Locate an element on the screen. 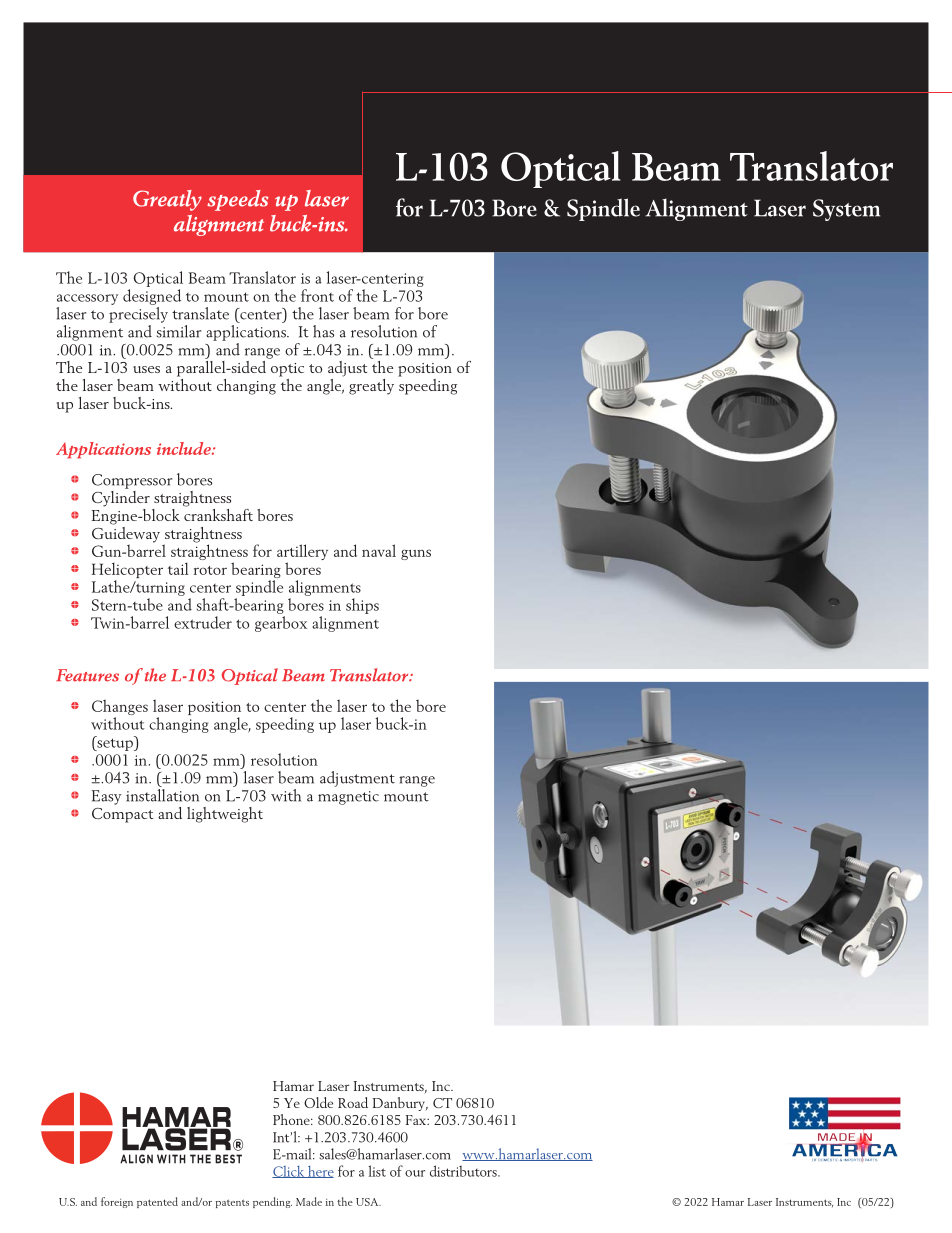 This screenshot has height=1233, width=952. lightweight is located at coordinates (225, 815).
